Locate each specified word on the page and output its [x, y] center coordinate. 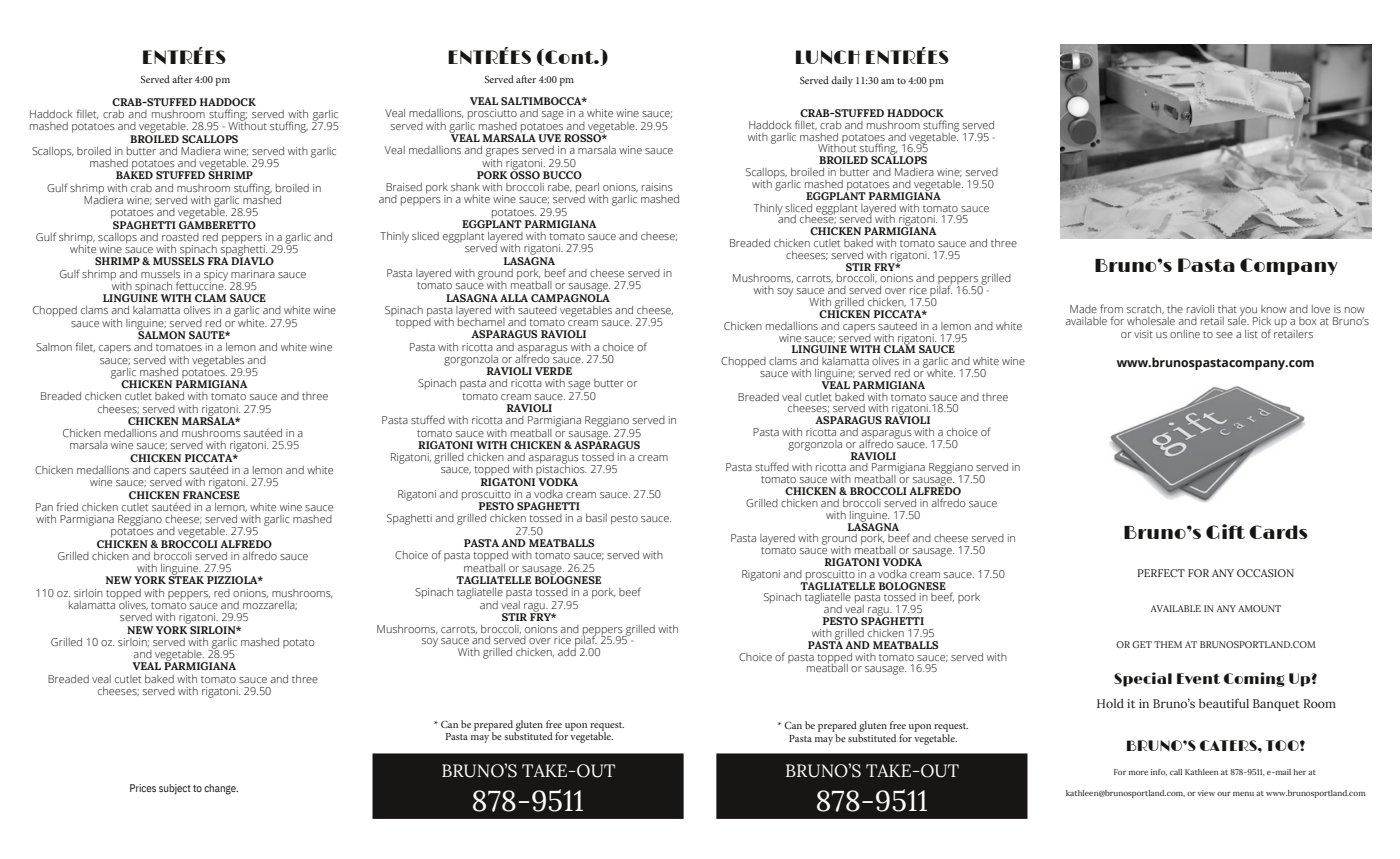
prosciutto [491, 116]
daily [842, 81]
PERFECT [1161, 573]
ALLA [514, 298]
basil [596, 518]
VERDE [553, 371]
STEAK [186, 579]
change [221, 789]
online [1185, 334]
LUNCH [828, 57]
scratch [1145, 309]
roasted [180, 237]
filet [85, 347]
